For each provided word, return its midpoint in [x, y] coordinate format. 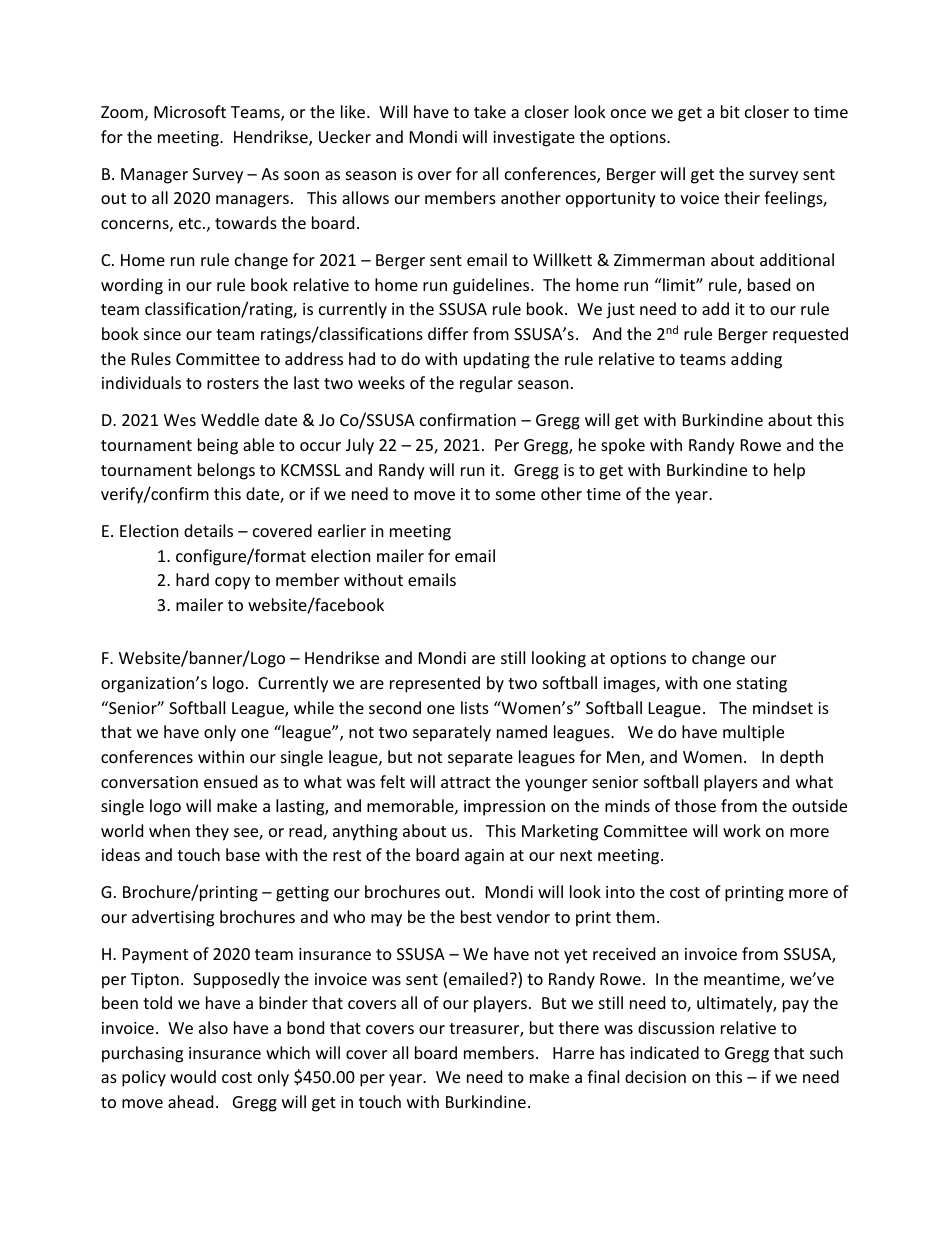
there [579, 1027]
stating [762, 685]
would [193, 1076]
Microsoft [190, 111]
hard [192, 579]
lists [475, 707]
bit [730, 111]
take [490, 111]
